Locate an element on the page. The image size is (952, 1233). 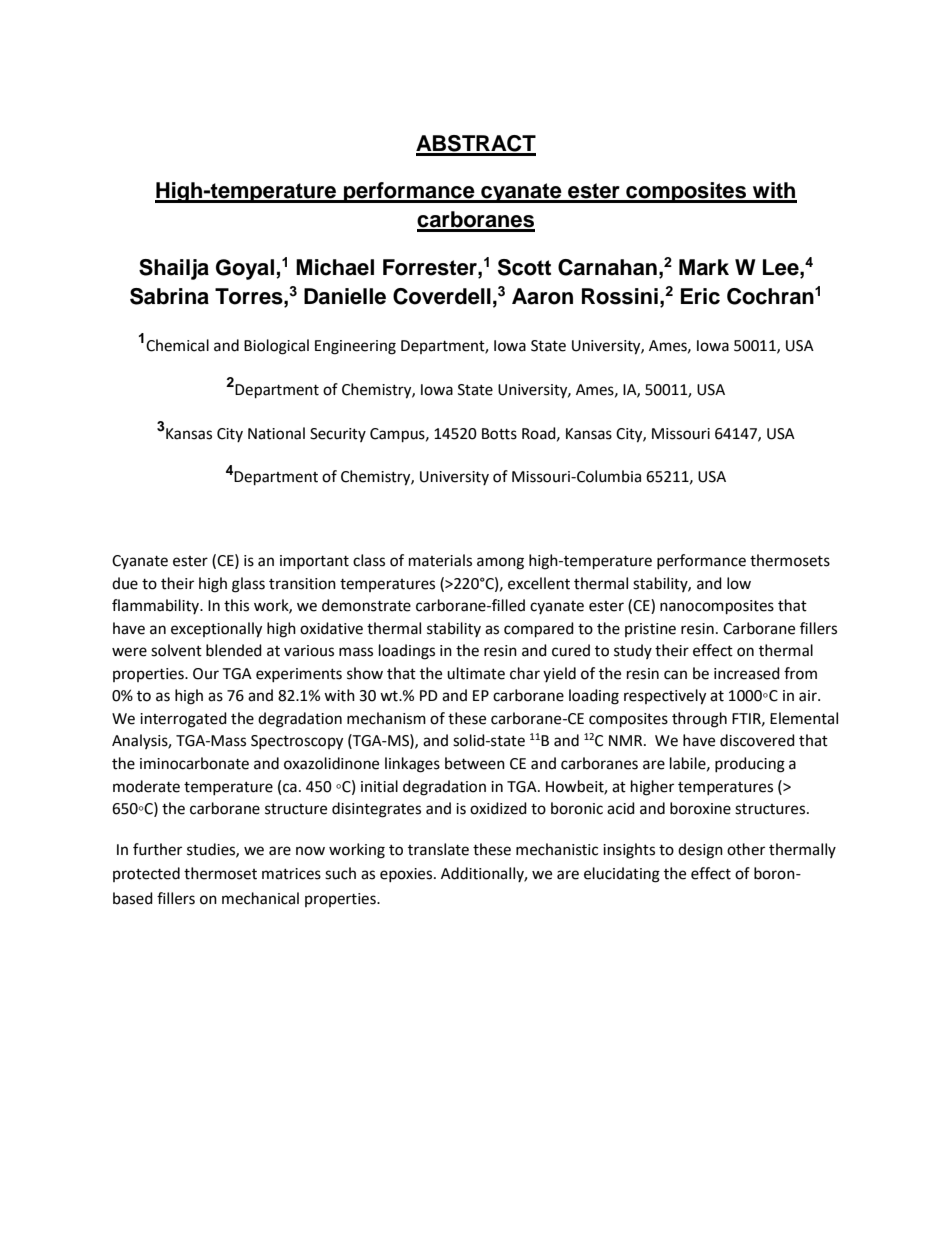
Sabrina is located at coordinates (169, 296).
